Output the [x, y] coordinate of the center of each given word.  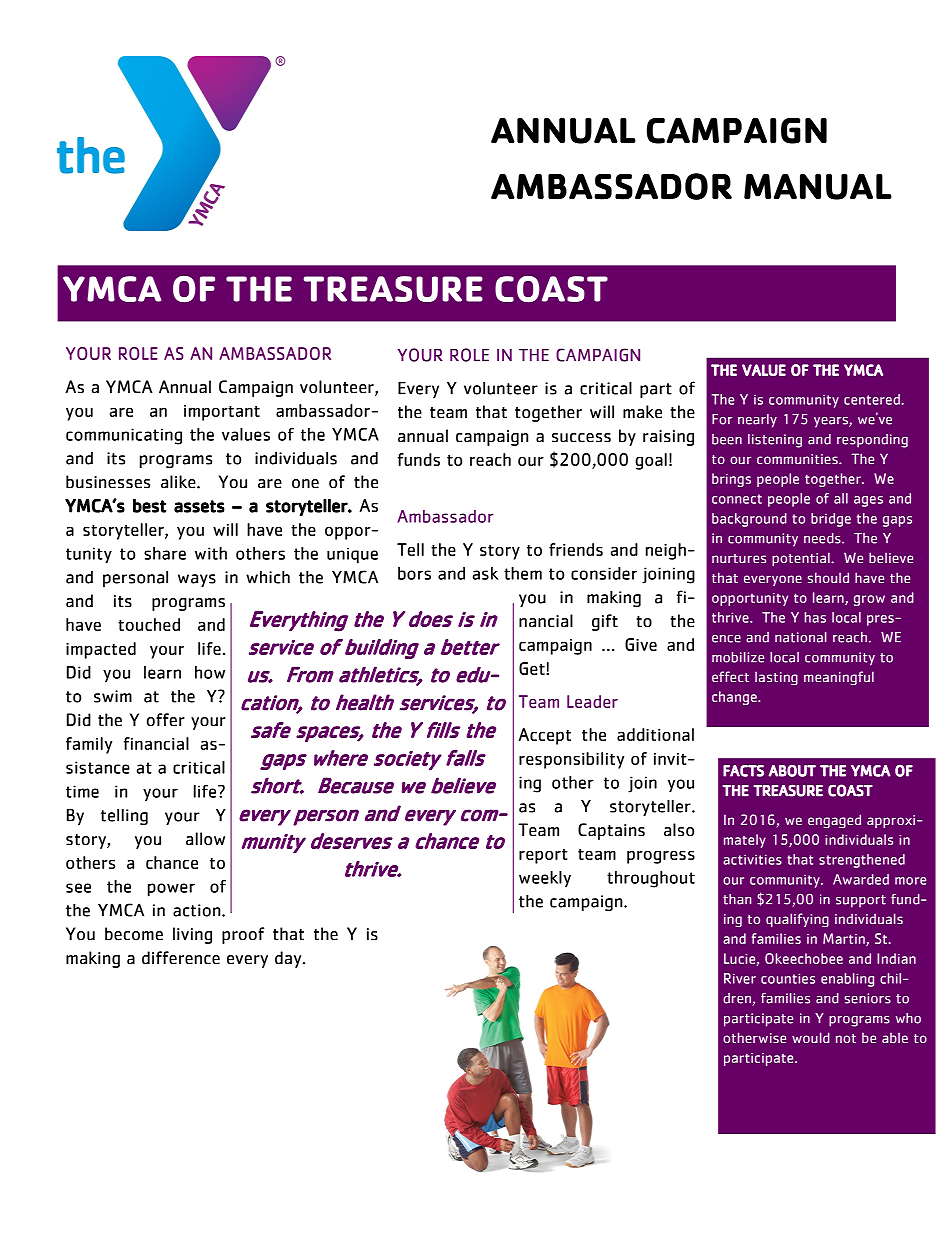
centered [872, 399]
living [192, 935]
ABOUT [792, 771]
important [222, 413]
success [581, 438]
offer [166, 720]
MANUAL [818, 187]
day [289, 959]
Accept [545, 736]
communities [798, 459]
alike [179, 482]
